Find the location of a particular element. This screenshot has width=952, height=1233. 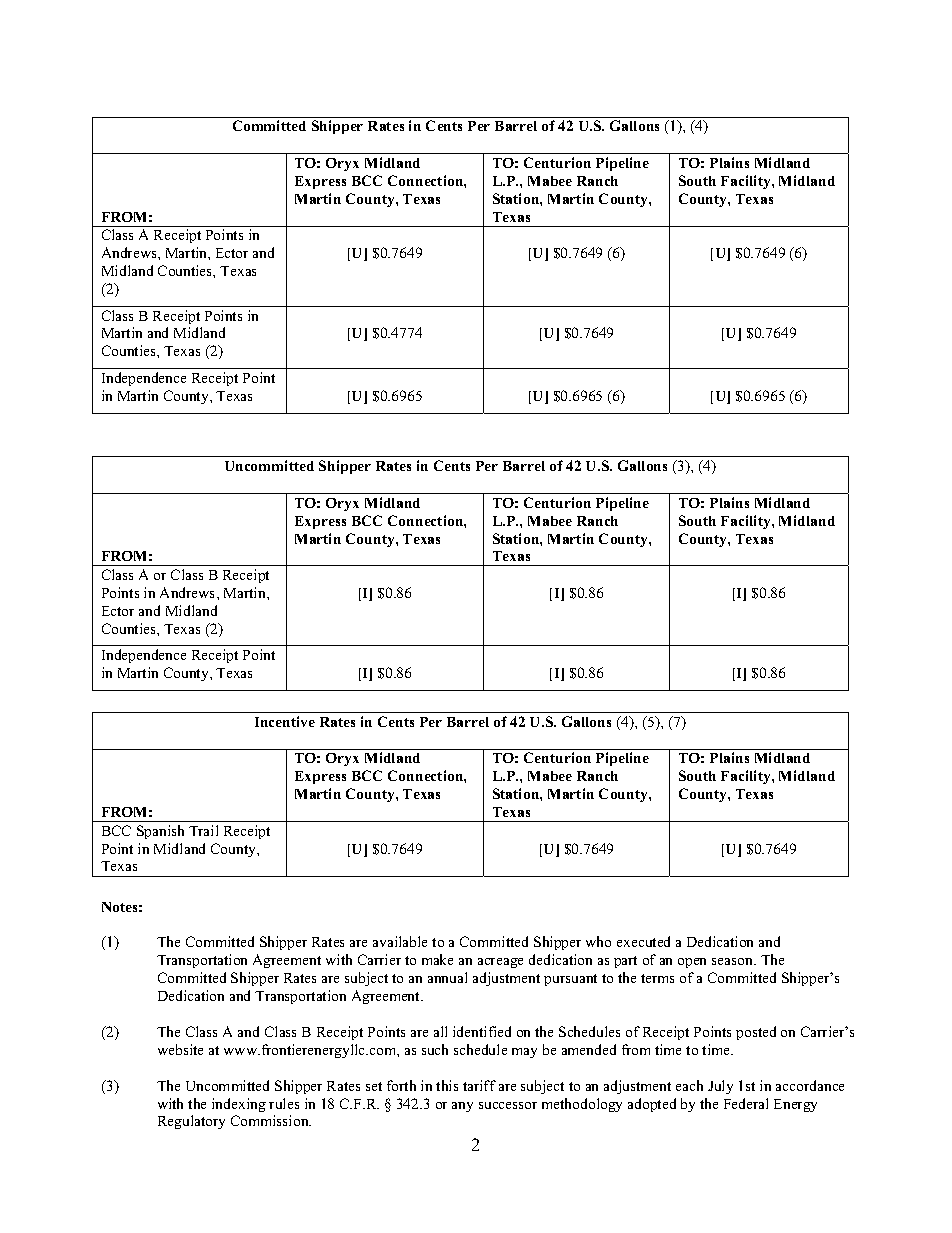

Incentive is located at coordinates (285, 721).
